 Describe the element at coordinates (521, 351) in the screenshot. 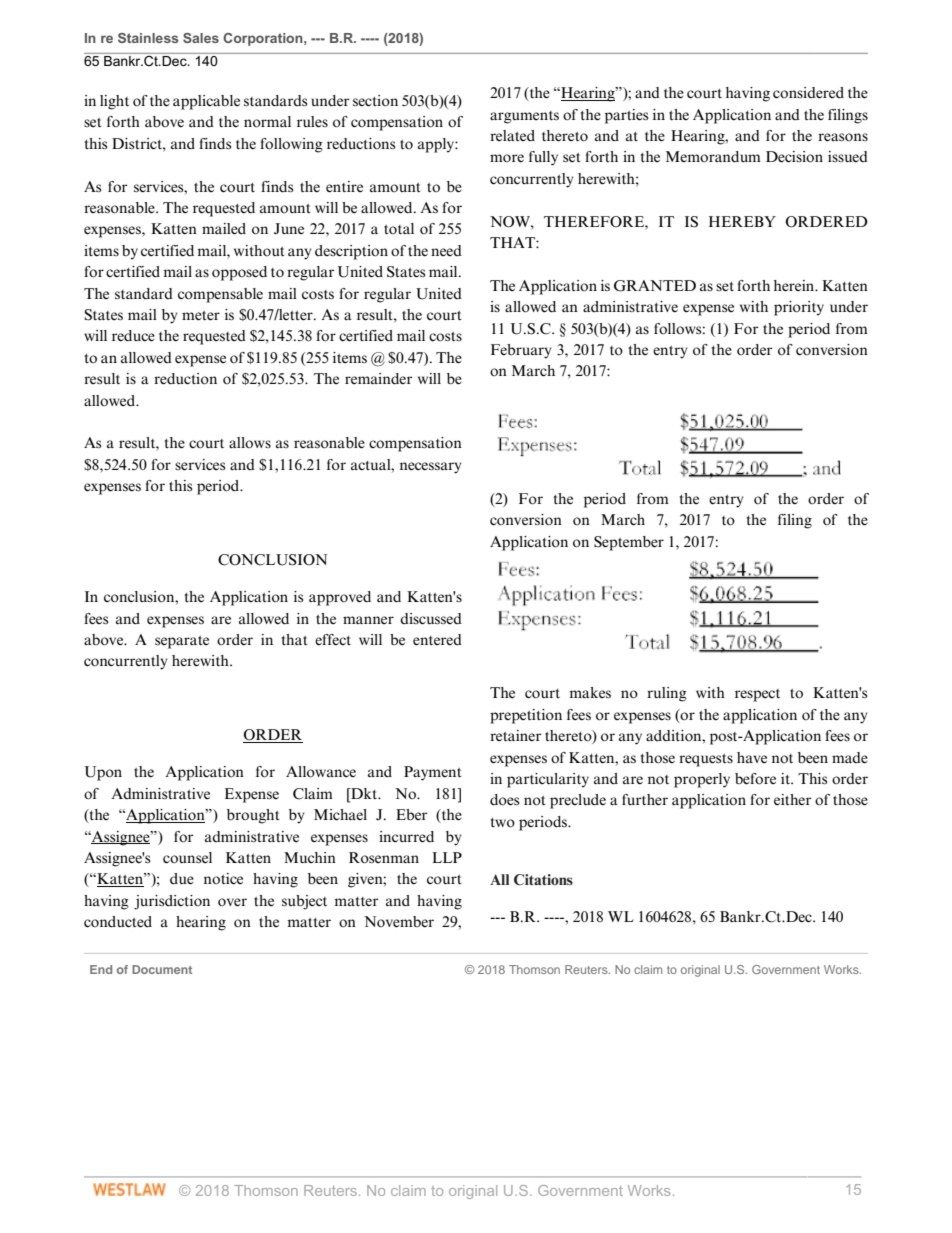

I see `February` at that location.
